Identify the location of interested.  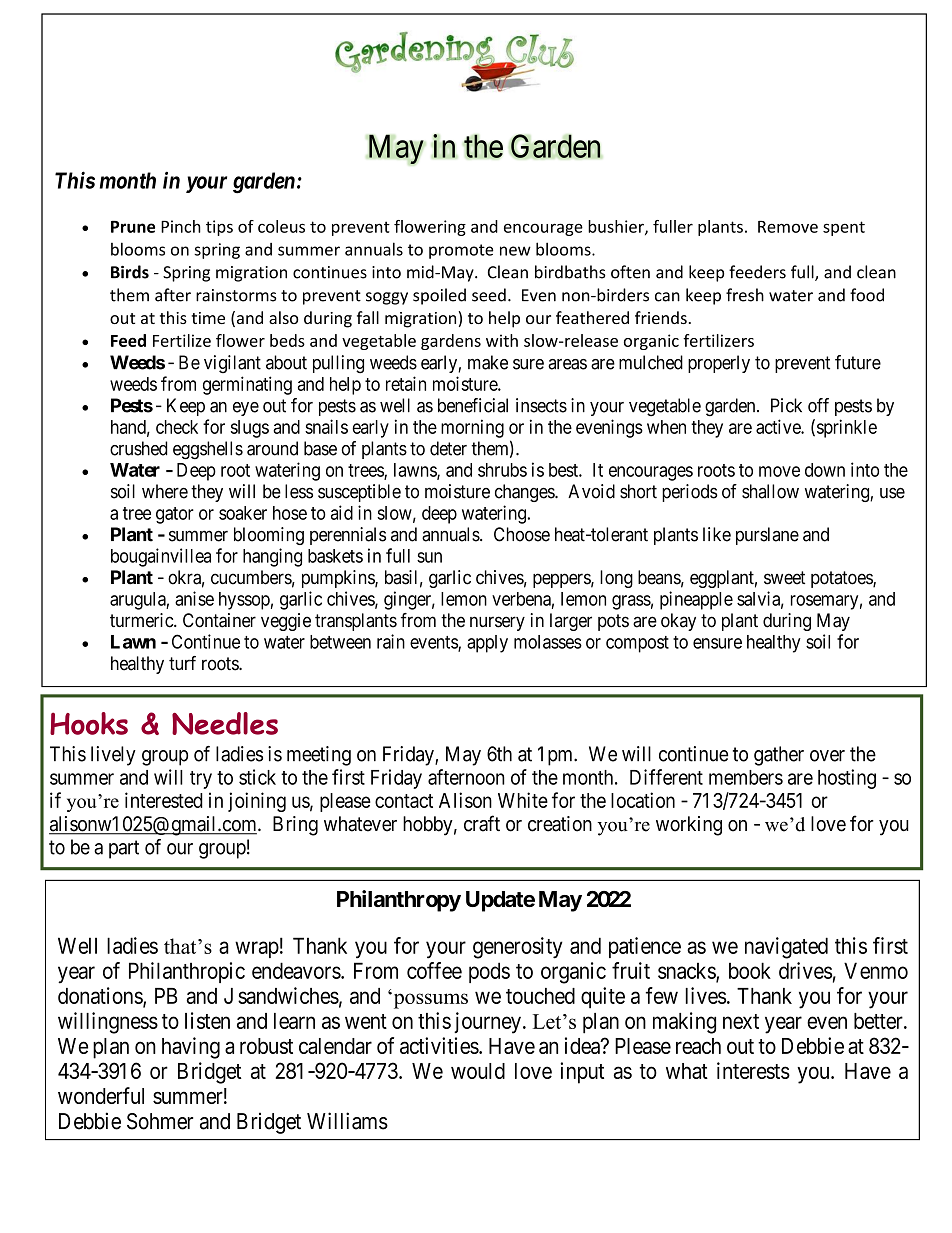
(164, 800).
